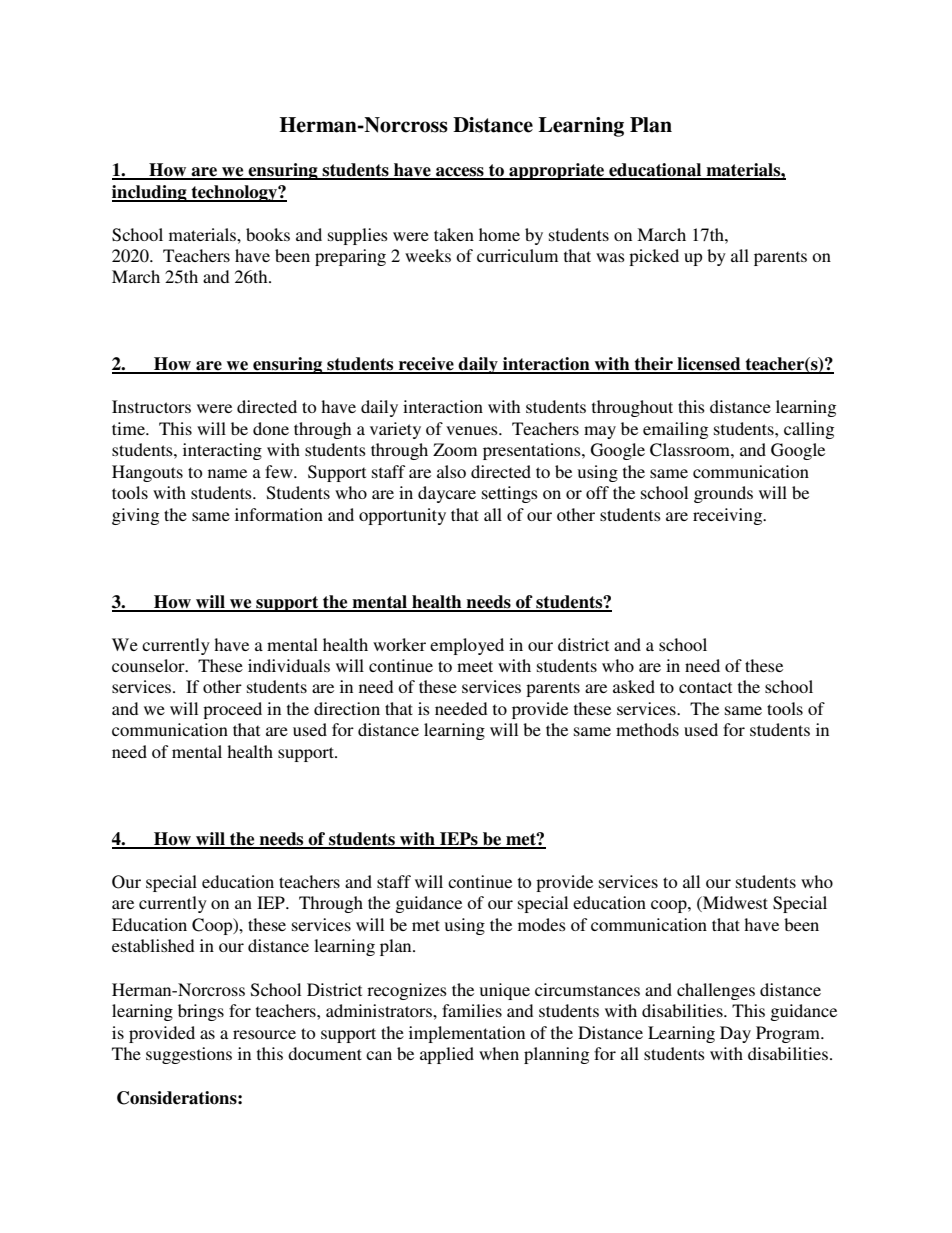  I want to click on also, so click(451, 471).
